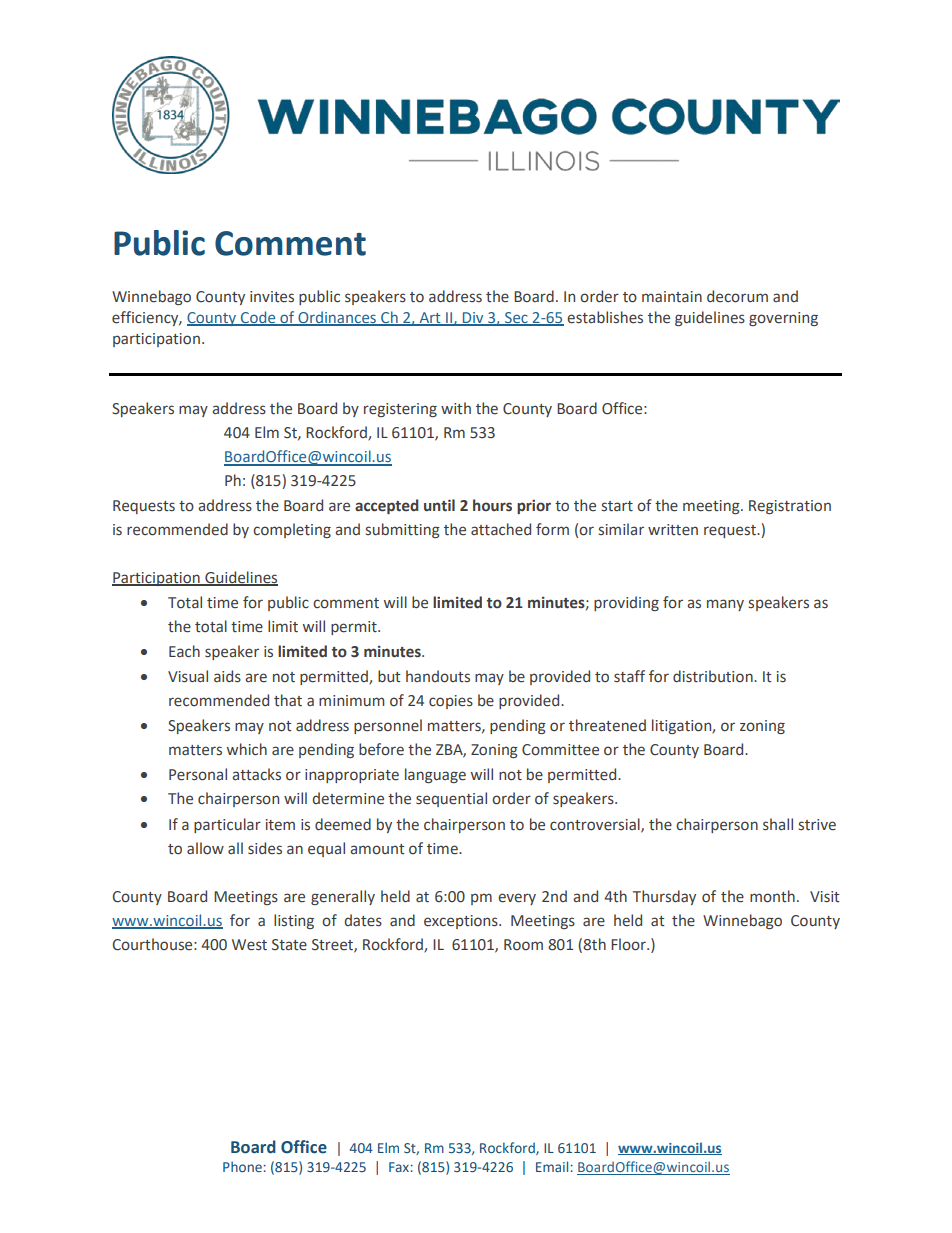  What do you see at coordinates (790, 507) in the page?
I see `Registration` at bounding box center [790, 507].
